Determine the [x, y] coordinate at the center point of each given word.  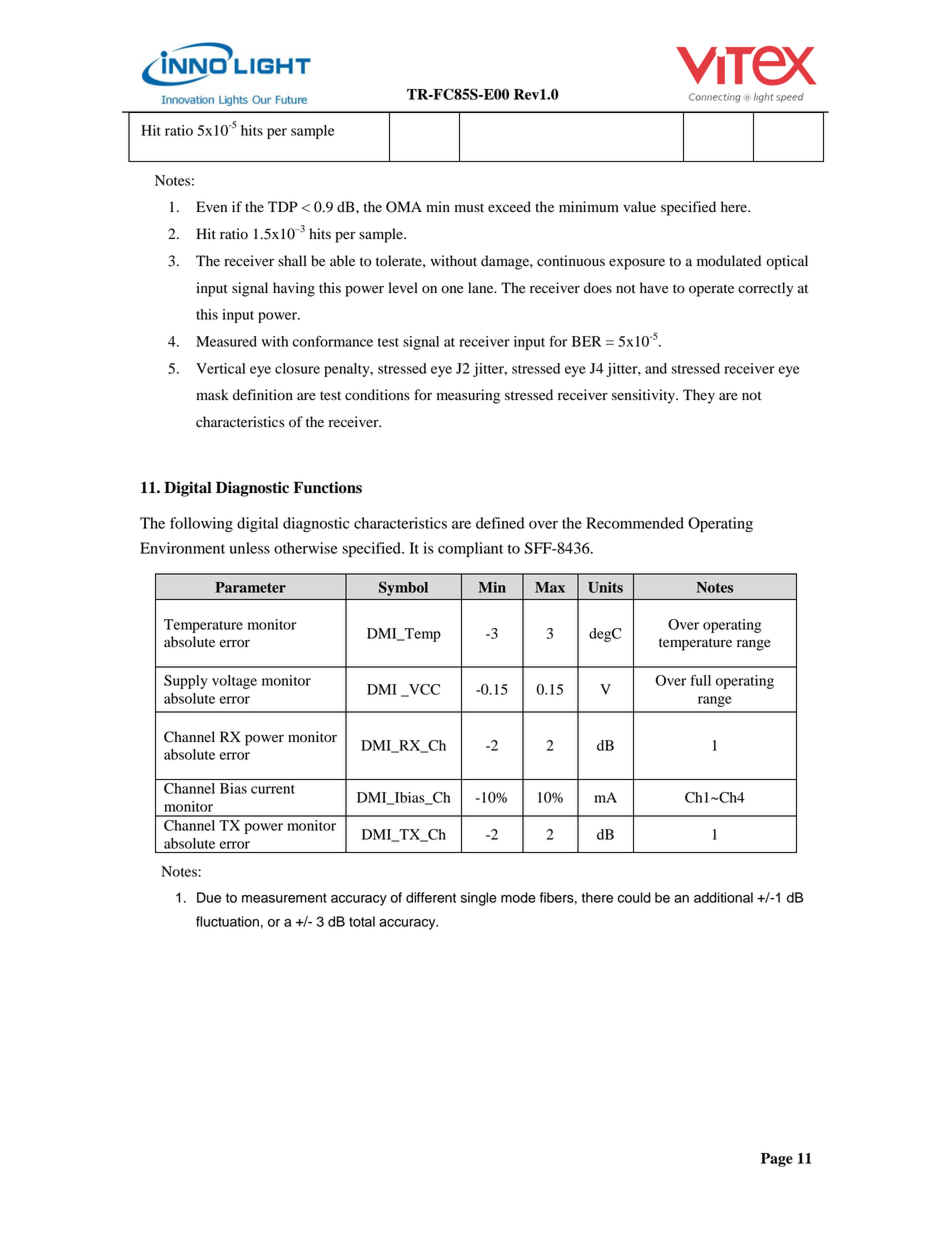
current [273, 789]
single [479, 899]
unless [249, 548]
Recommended [635, 523]
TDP [283, 206]
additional [723, 897]
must [469, 208]
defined [500, 523]
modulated [729, 261]
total [362, 921]
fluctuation [227, 921]
